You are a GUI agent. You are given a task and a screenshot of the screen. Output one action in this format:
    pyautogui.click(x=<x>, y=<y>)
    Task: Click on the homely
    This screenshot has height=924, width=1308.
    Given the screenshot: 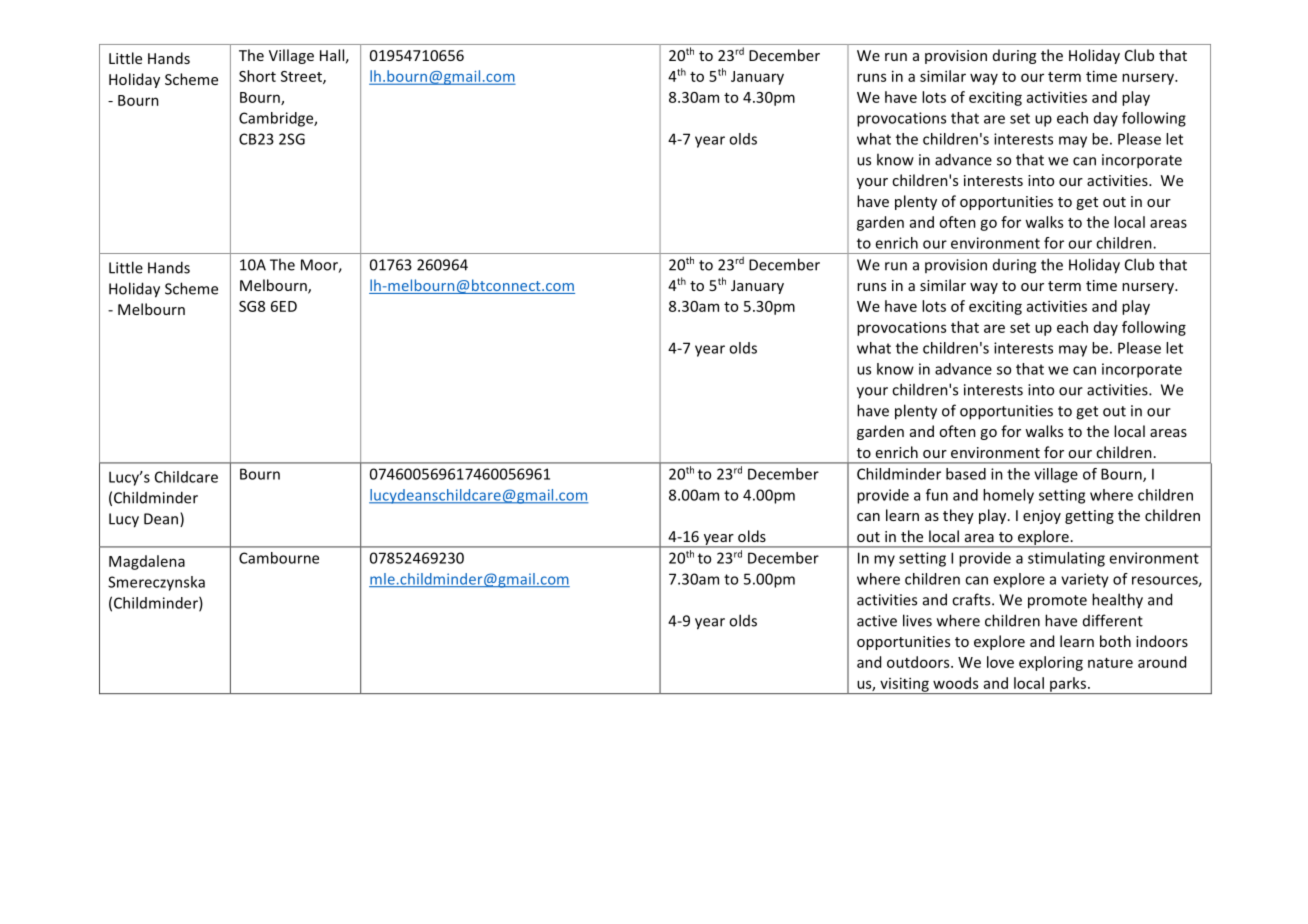 What is the action you would take?
    pyautogui.click(x=1008, y=496)
